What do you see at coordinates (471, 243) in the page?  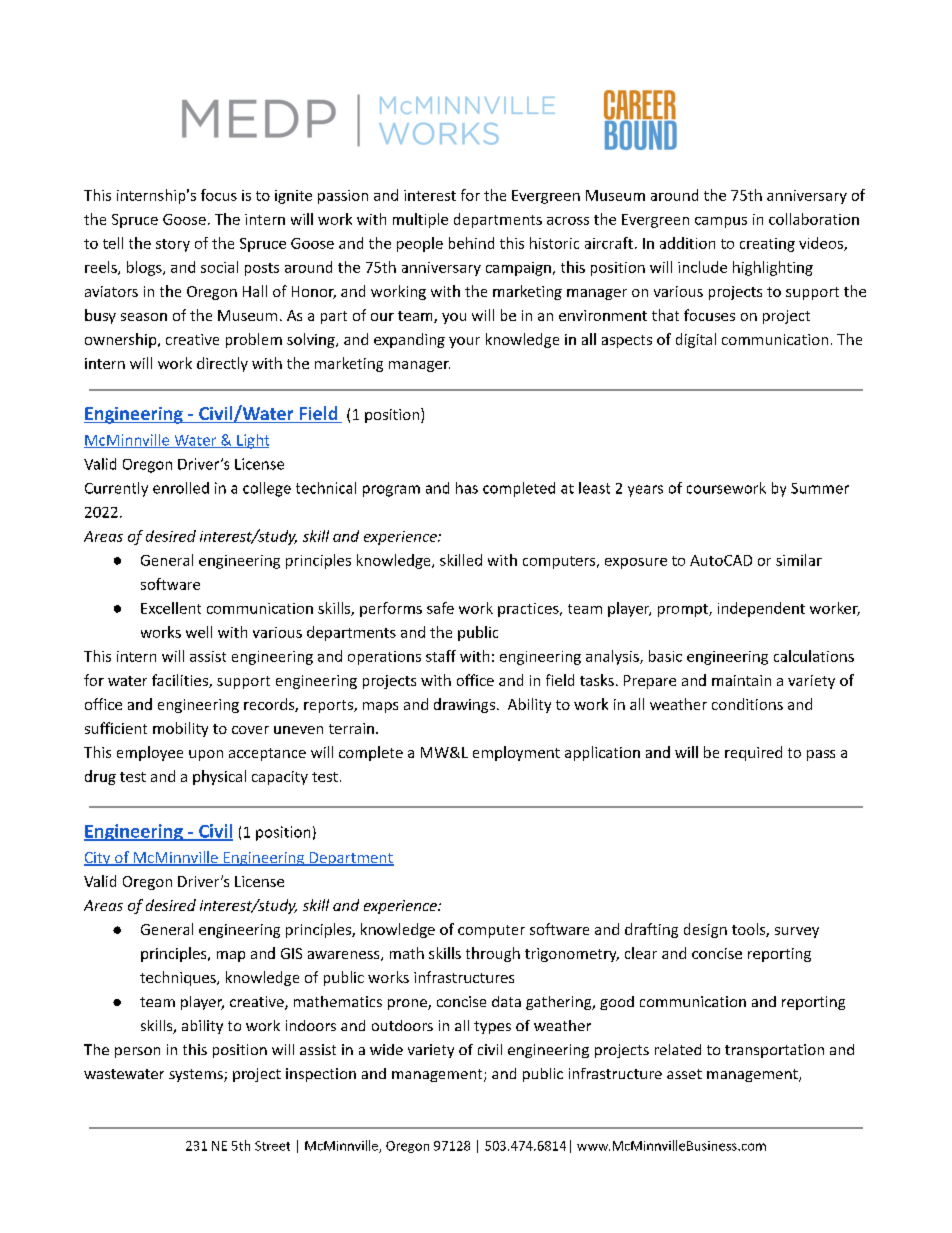 I see `behind` at bounding box center [471, 243].
